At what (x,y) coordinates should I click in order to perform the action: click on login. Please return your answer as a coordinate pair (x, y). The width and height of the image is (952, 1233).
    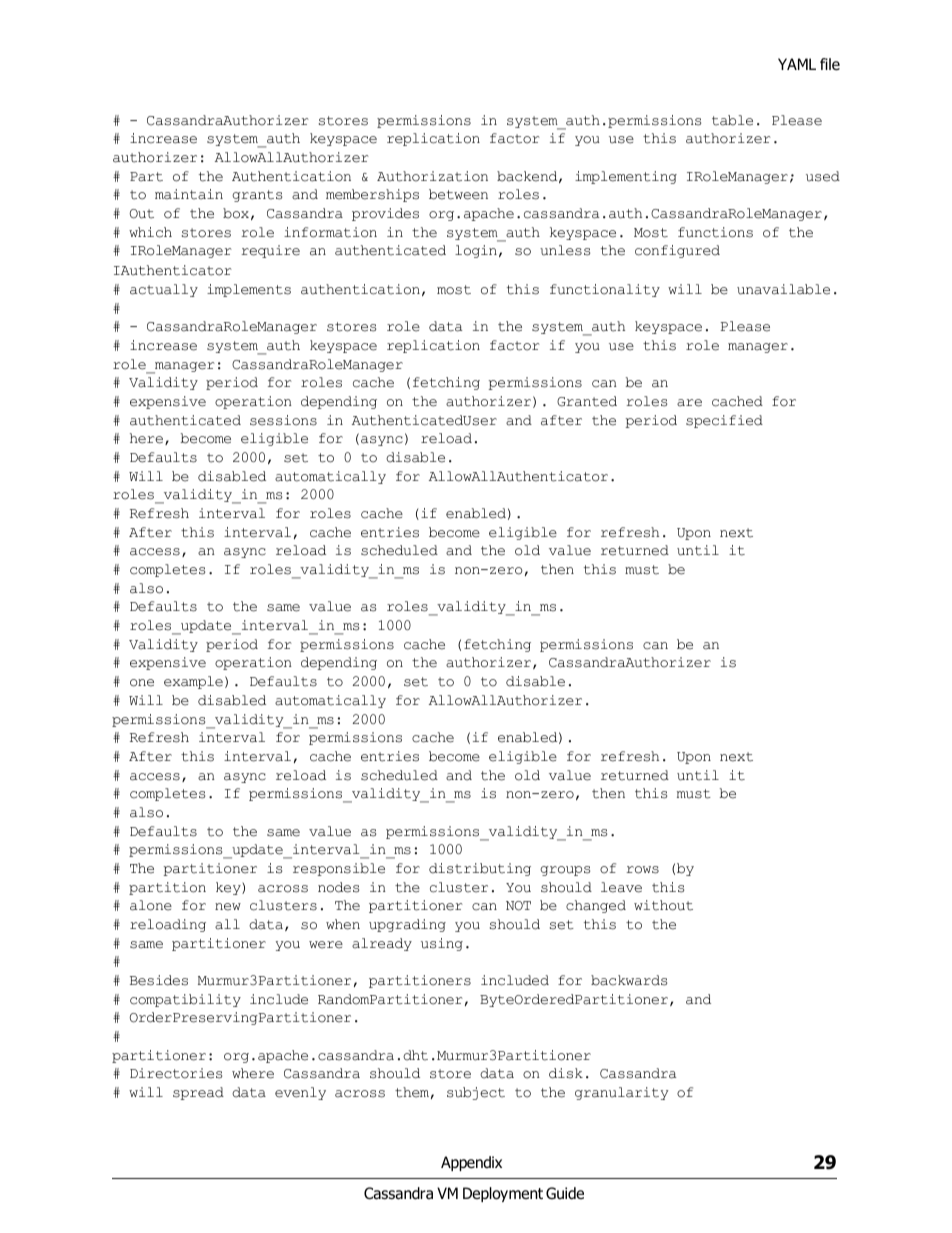
    Looking at the image, I should click on (476, 251).
